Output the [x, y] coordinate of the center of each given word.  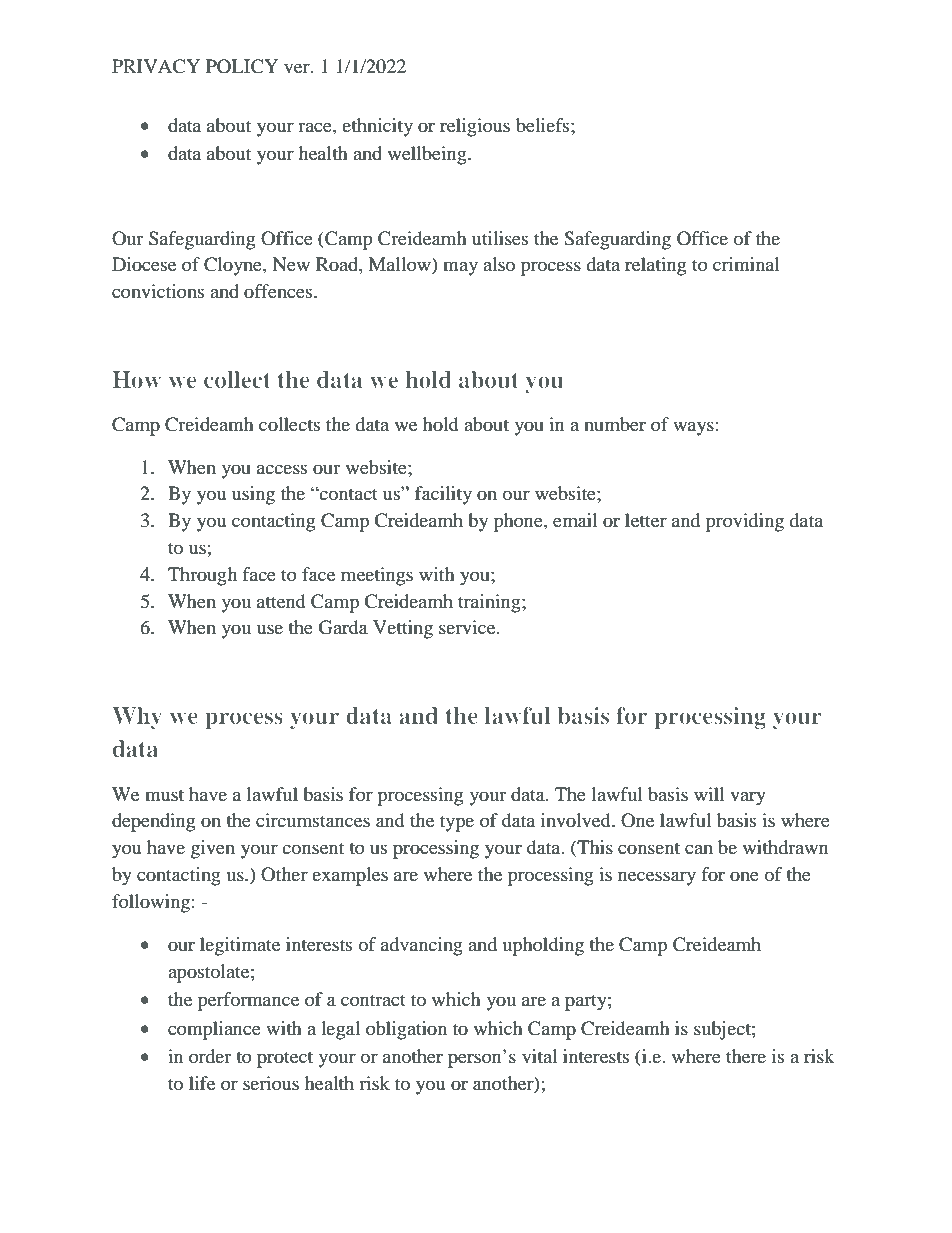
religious [475, 127]
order [210, 1056]
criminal [746, 264]
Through [202, 576]
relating [655, 266]
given [213, 849]
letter [646, 520]
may [460, 268]
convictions [158, 291]
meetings [377, 576]
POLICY [242, 66]
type [457, 823]
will [709, 794]
